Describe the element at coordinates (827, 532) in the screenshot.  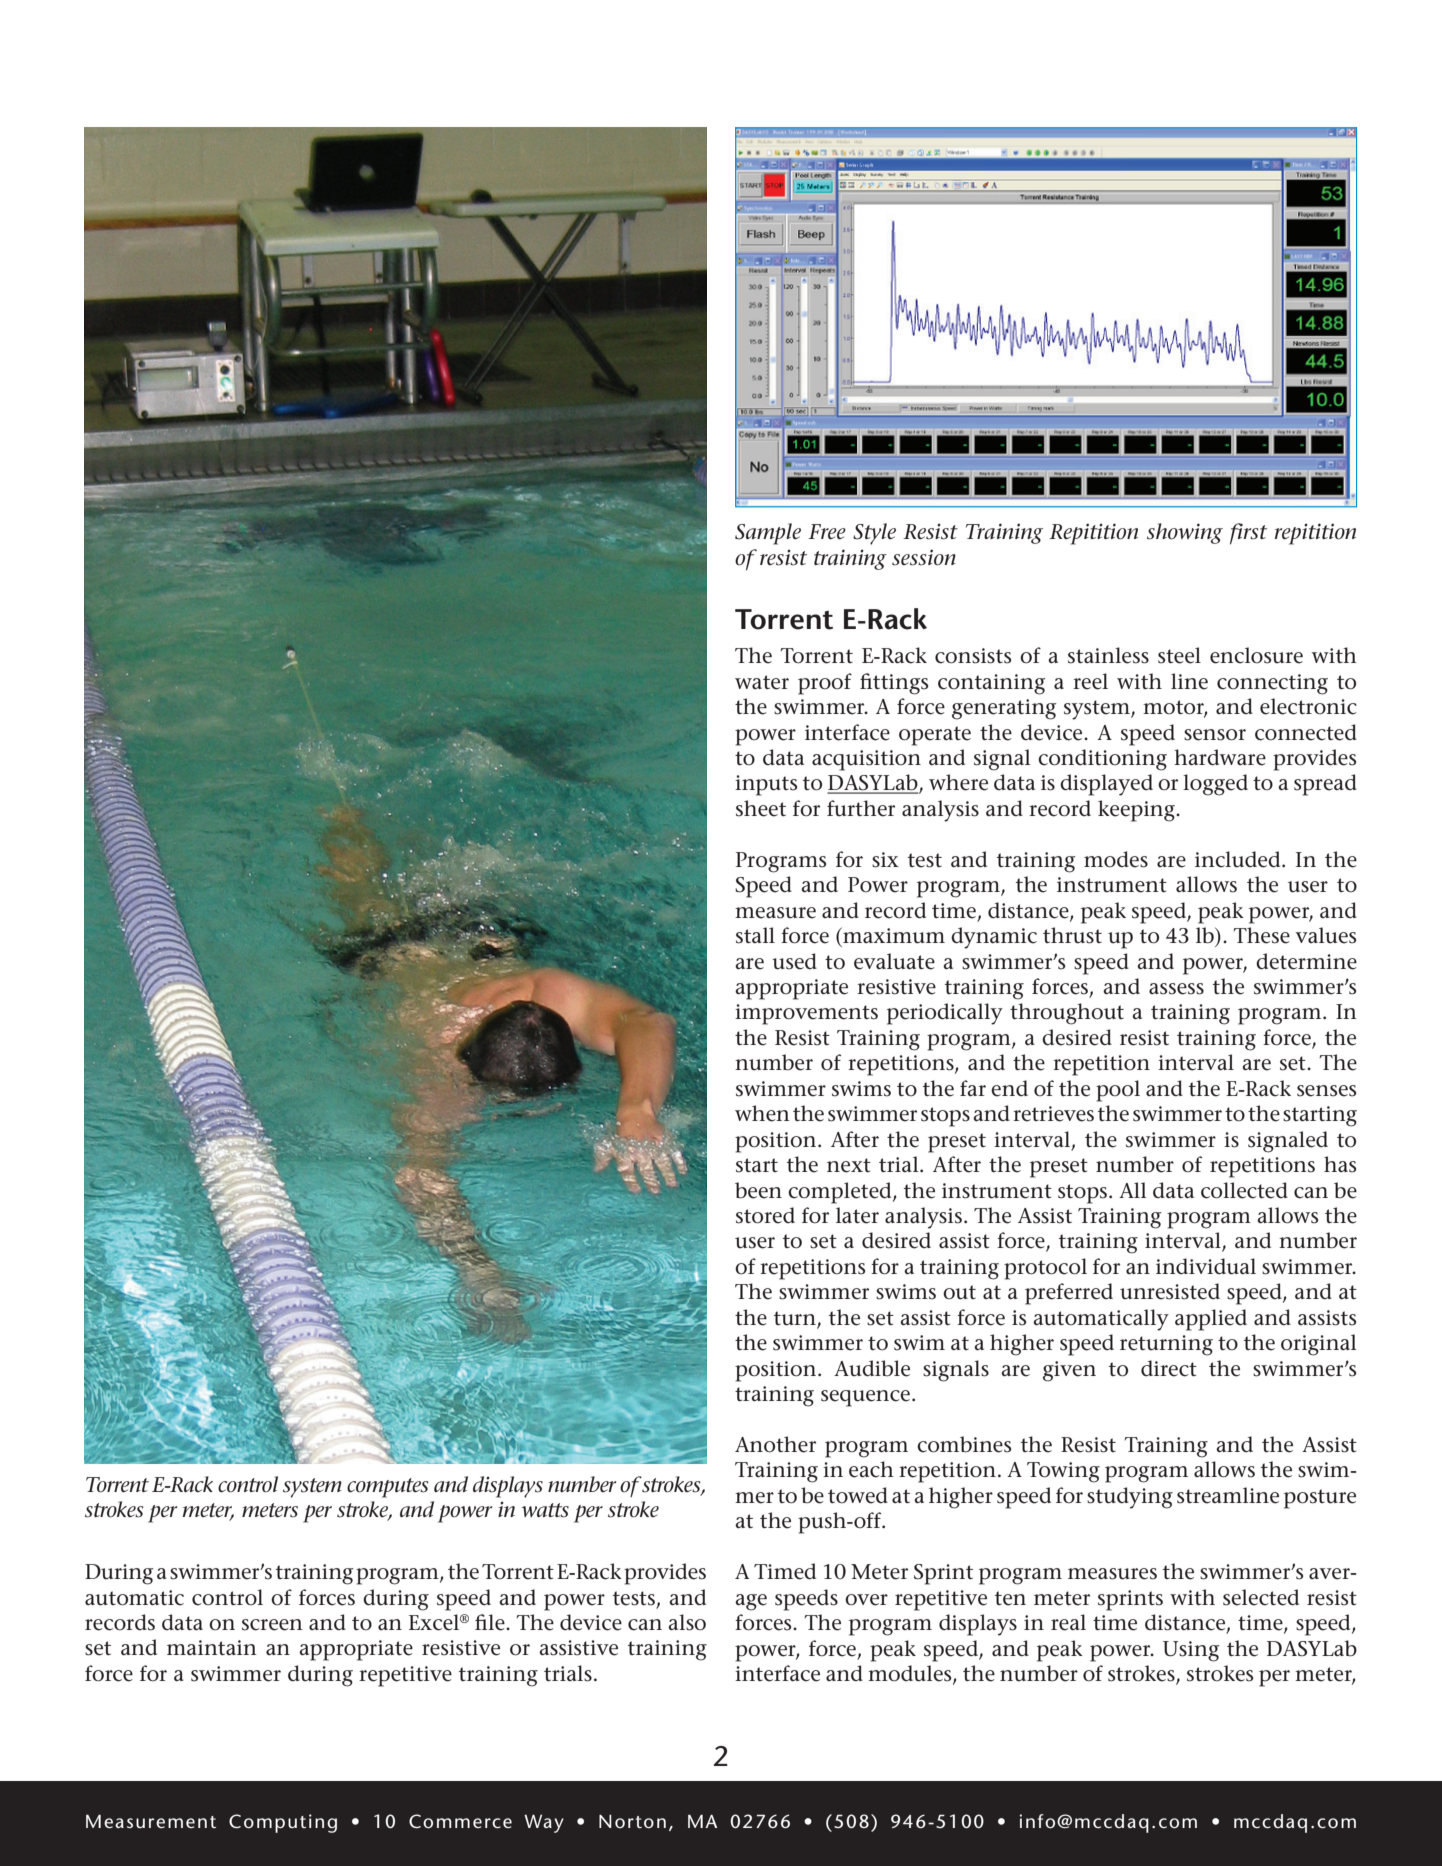
I see `Free` at that location.
